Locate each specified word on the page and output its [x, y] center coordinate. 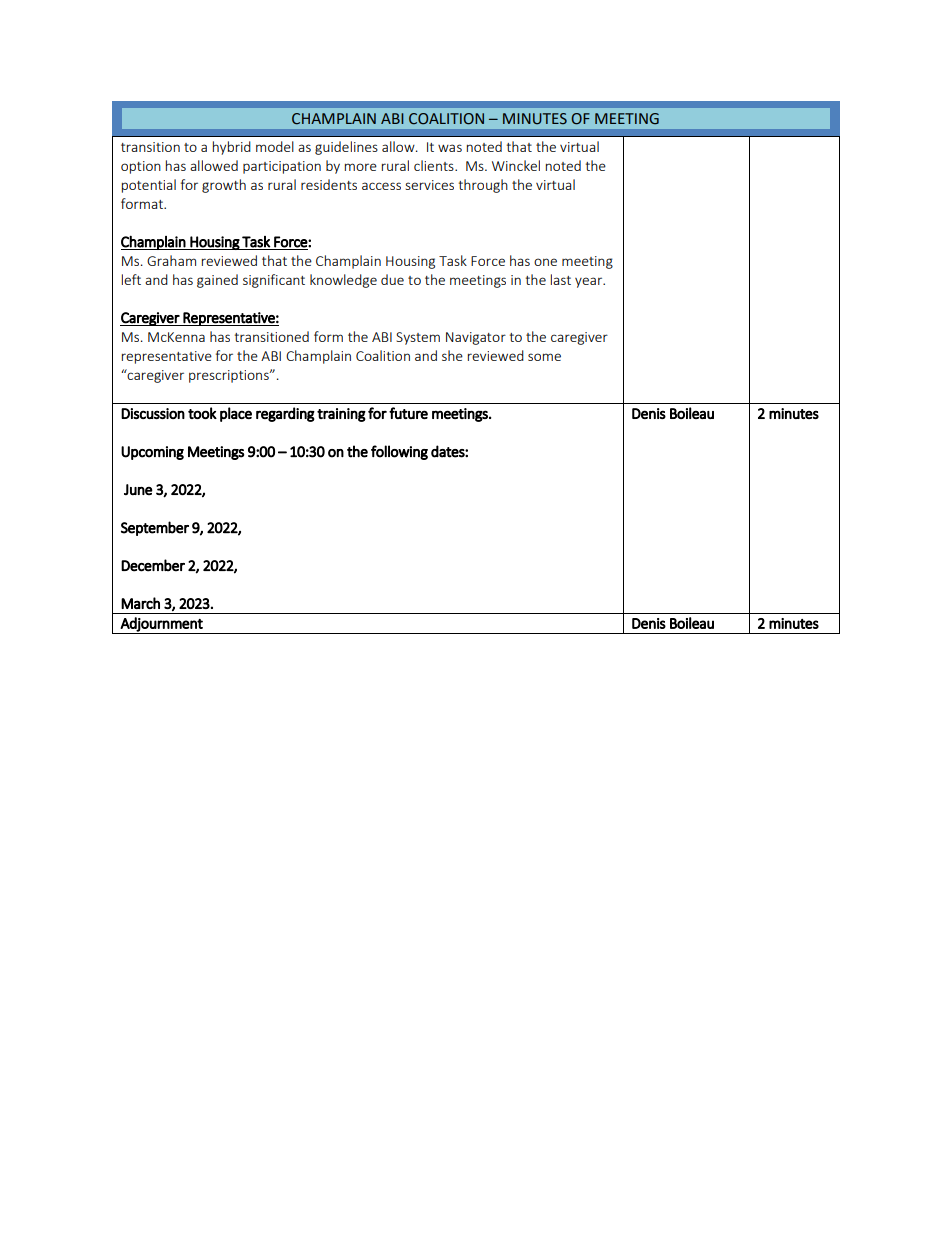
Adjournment [162, 625]
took [202, 413]
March [140, 603]
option [141, 167]
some [544, 357]
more [361, 167]
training [341, 415]
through [483, 186]
